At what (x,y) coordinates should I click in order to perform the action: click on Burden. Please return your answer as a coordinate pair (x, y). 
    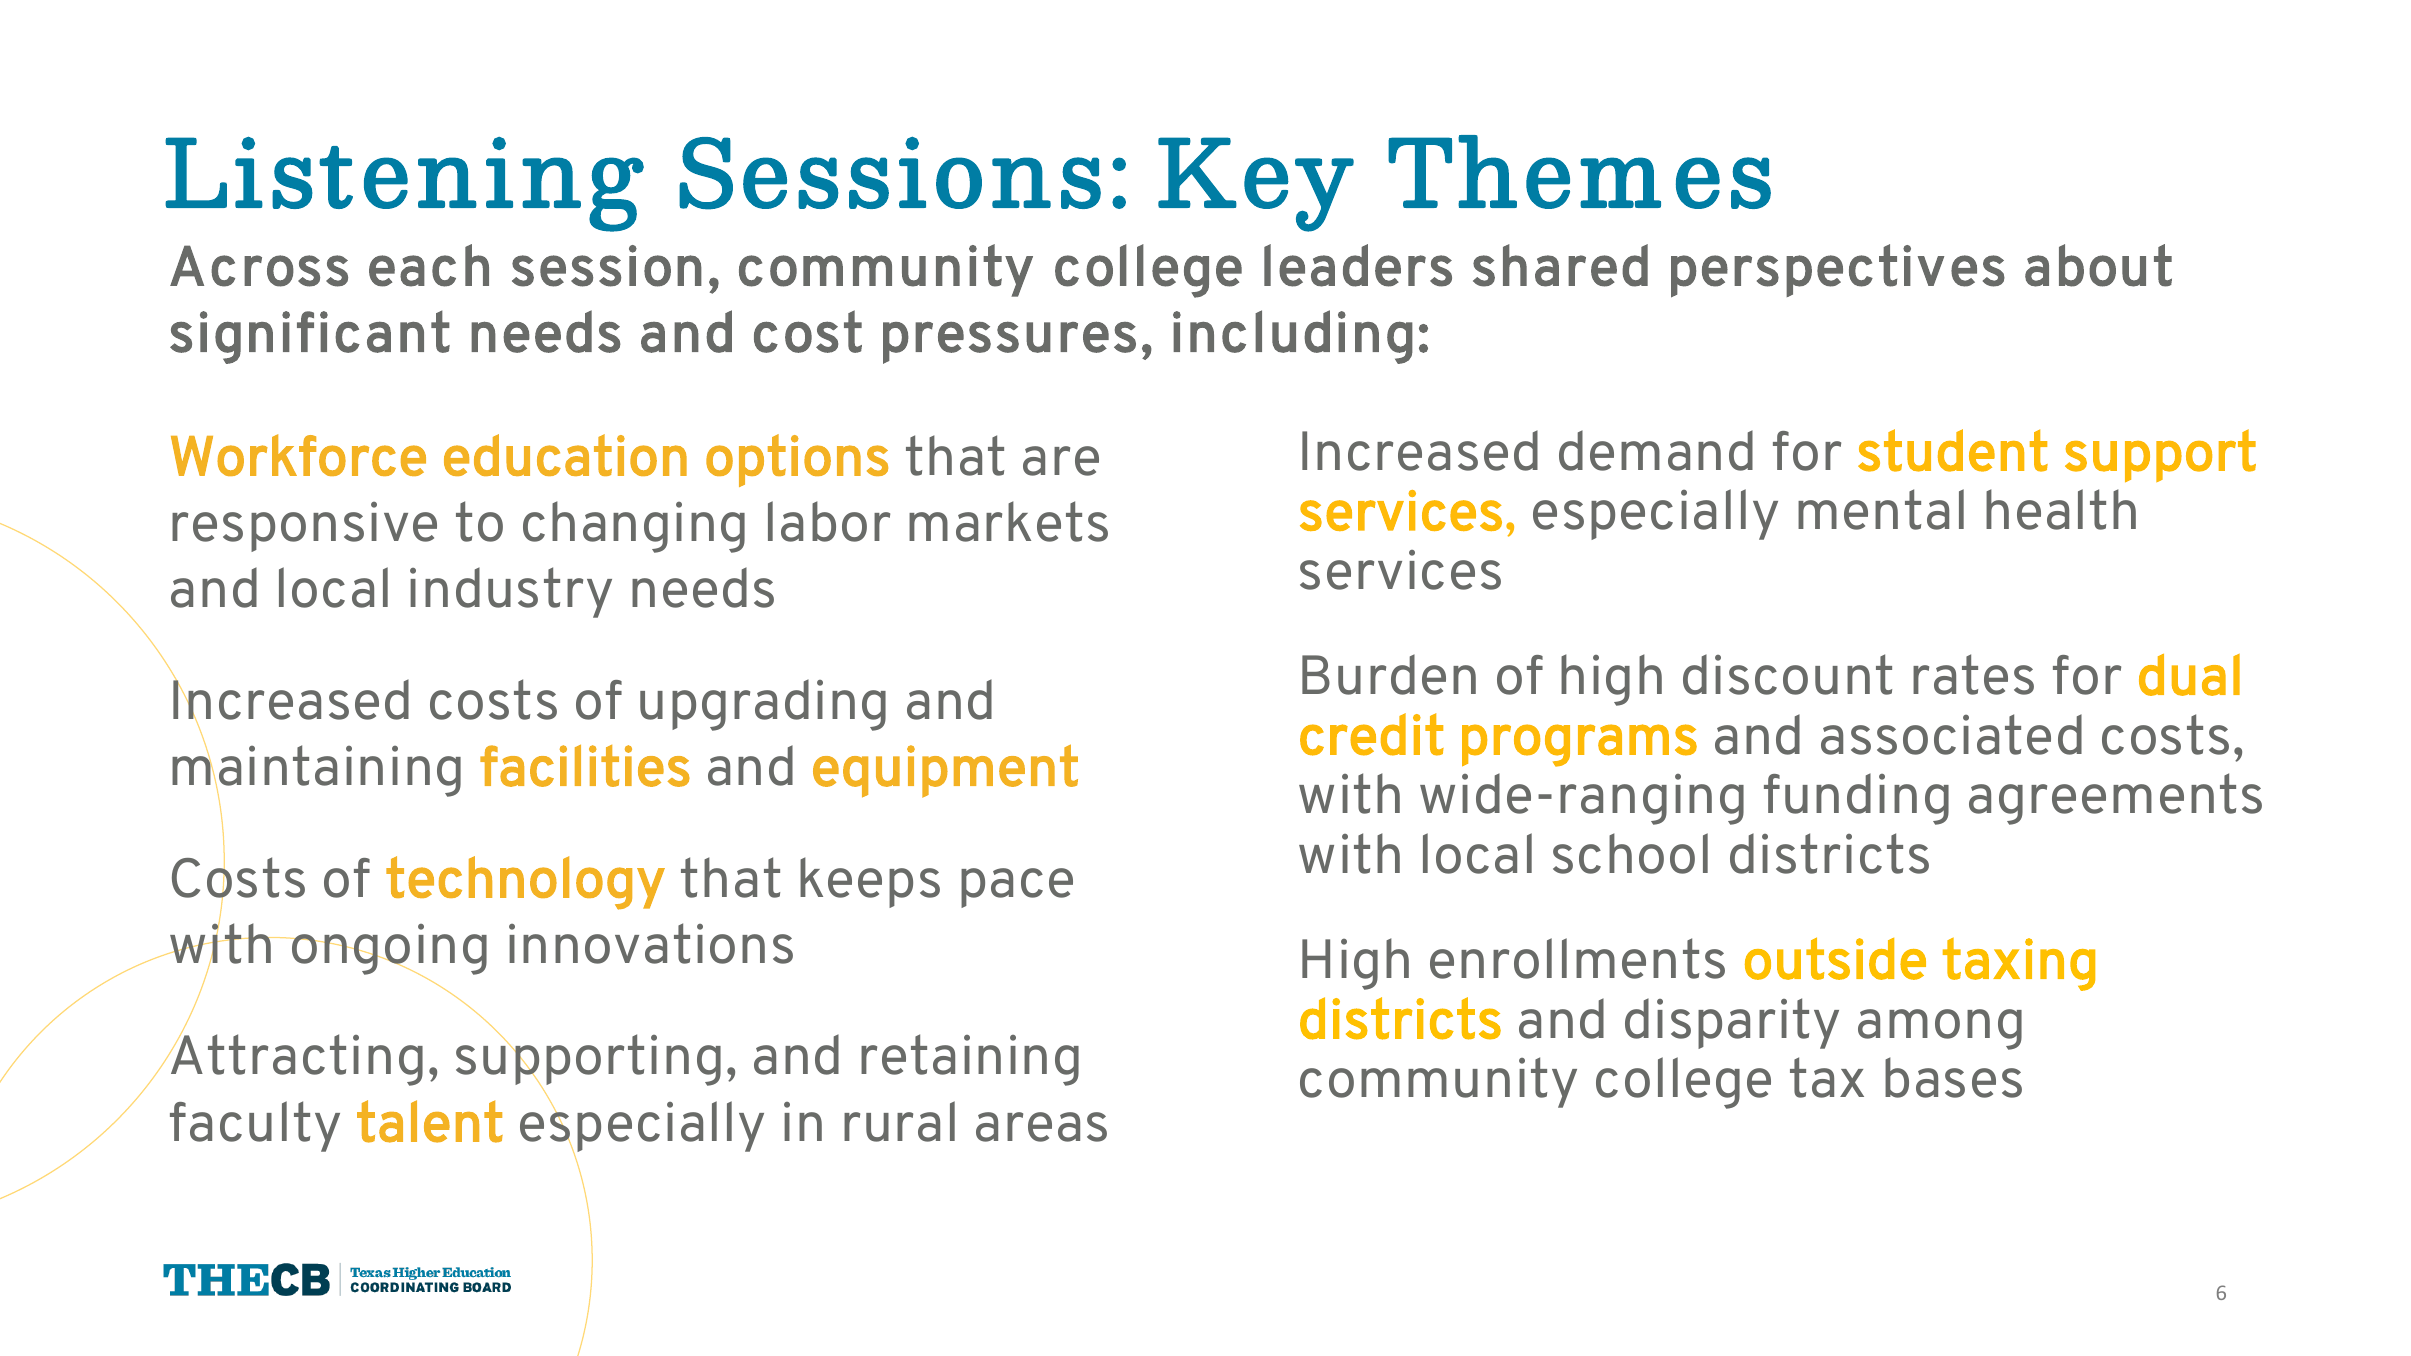
    Looking at the image, I should click on (1389, 674).
